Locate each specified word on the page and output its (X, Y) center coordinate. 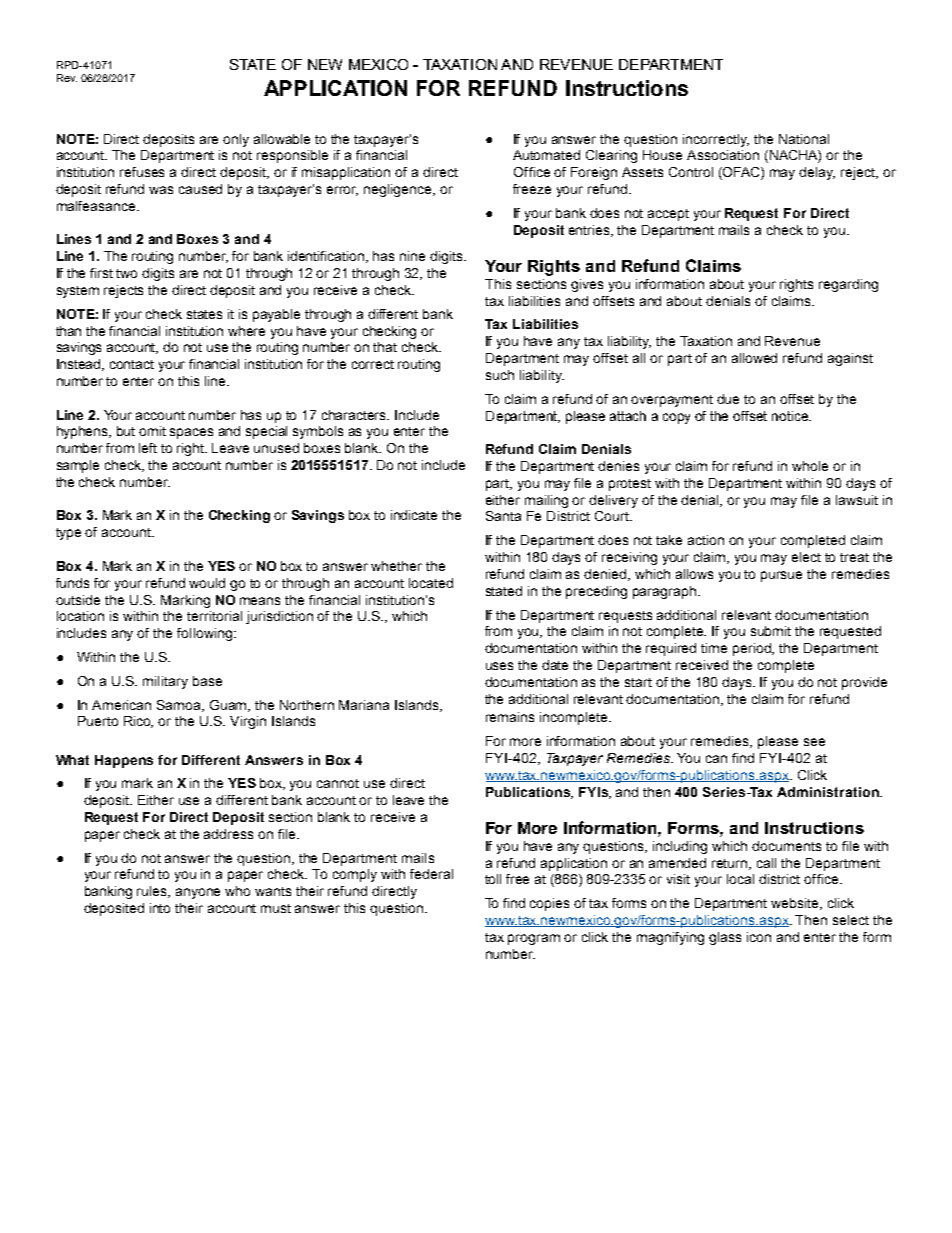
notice (791, 416)
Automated (546, 155)
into (160, 908)
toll (493, 879)
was (161, 190)
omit (152, 431)
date (555, 665)
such (500, 375)
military (165, 682)
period (753, 649)
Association (723, 155)
